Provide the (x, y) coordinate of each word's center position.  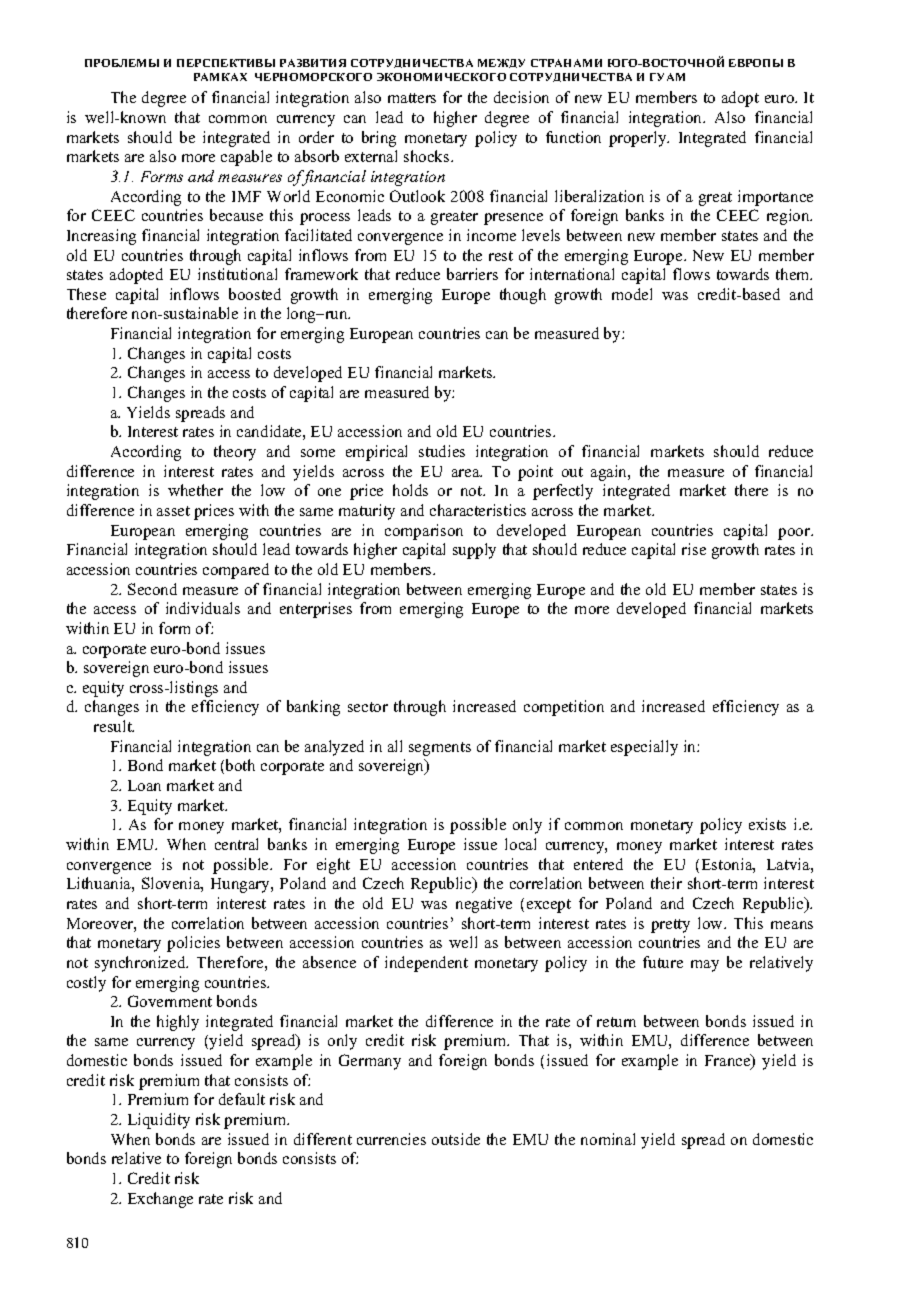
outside (456, 1139)
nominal (608, 1139)
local (520, 844)
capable (246, 158)
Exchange (160, 1200)
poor (795, 534)
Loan (144, 785)
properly (639, 139)
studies (442, 451)
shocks (428, 156)
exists (767, 824)
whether (195, 490)
